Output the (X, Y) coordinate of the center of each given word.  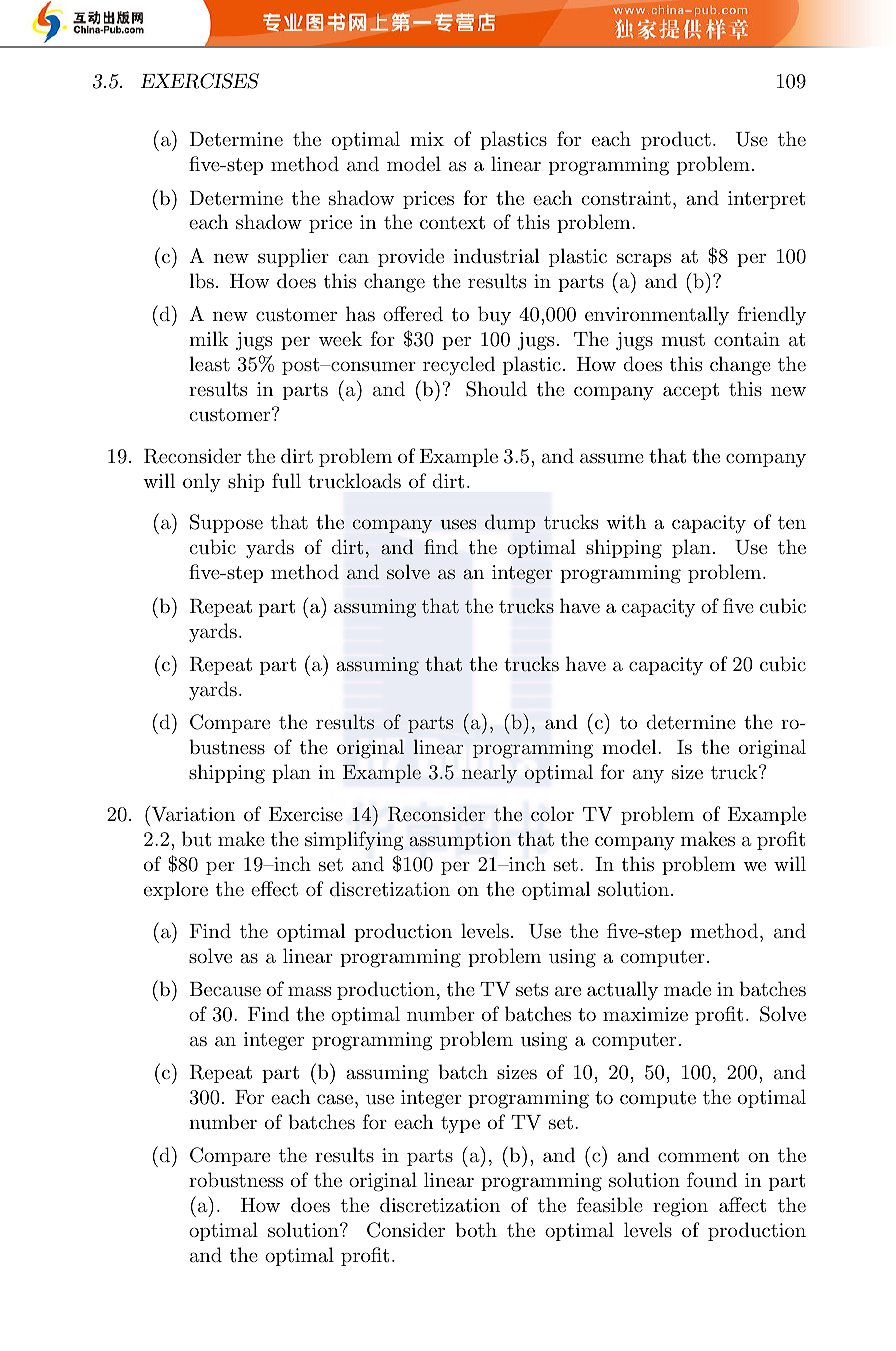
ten (792, 522)
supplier (293, 257)
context (452, 223)
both (476, 1229)
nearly (489, 773)
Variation (192, 814)
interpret (766, 200)
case (335, 1099)
